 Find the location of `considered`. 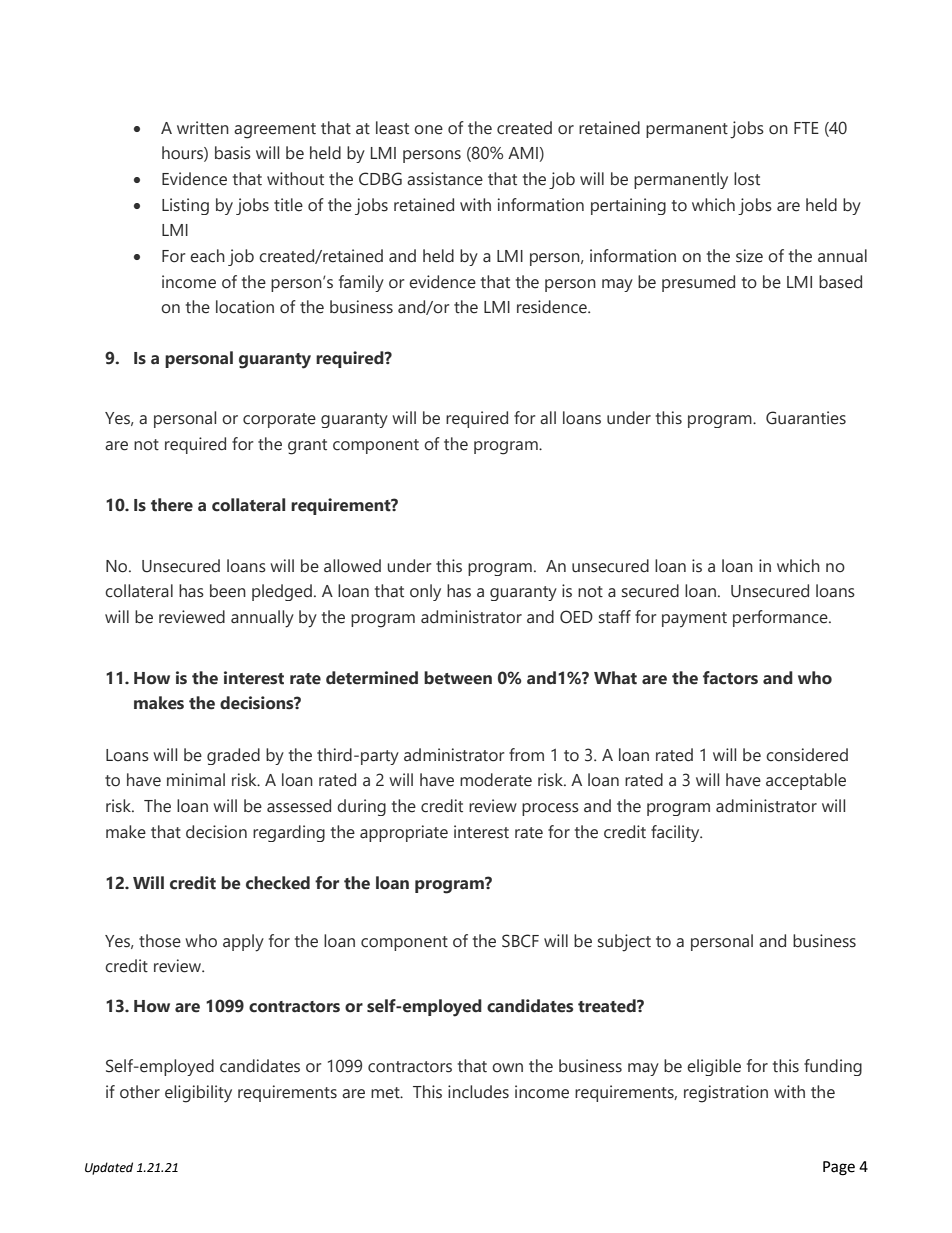

considered is located at coordinates (807, 755).
